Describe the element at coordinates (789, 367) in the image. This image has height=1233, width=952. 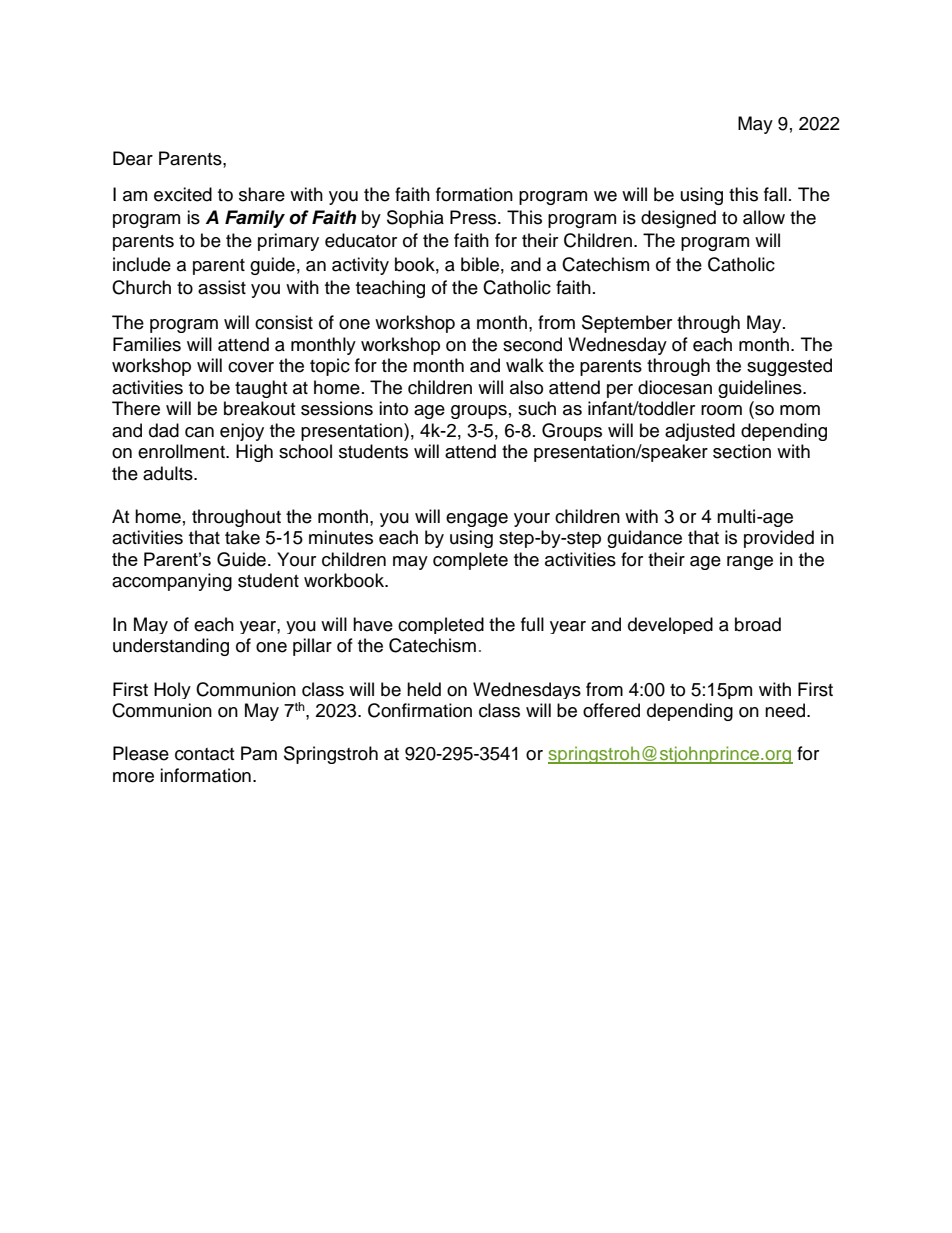
I see `suggested` at that location.
